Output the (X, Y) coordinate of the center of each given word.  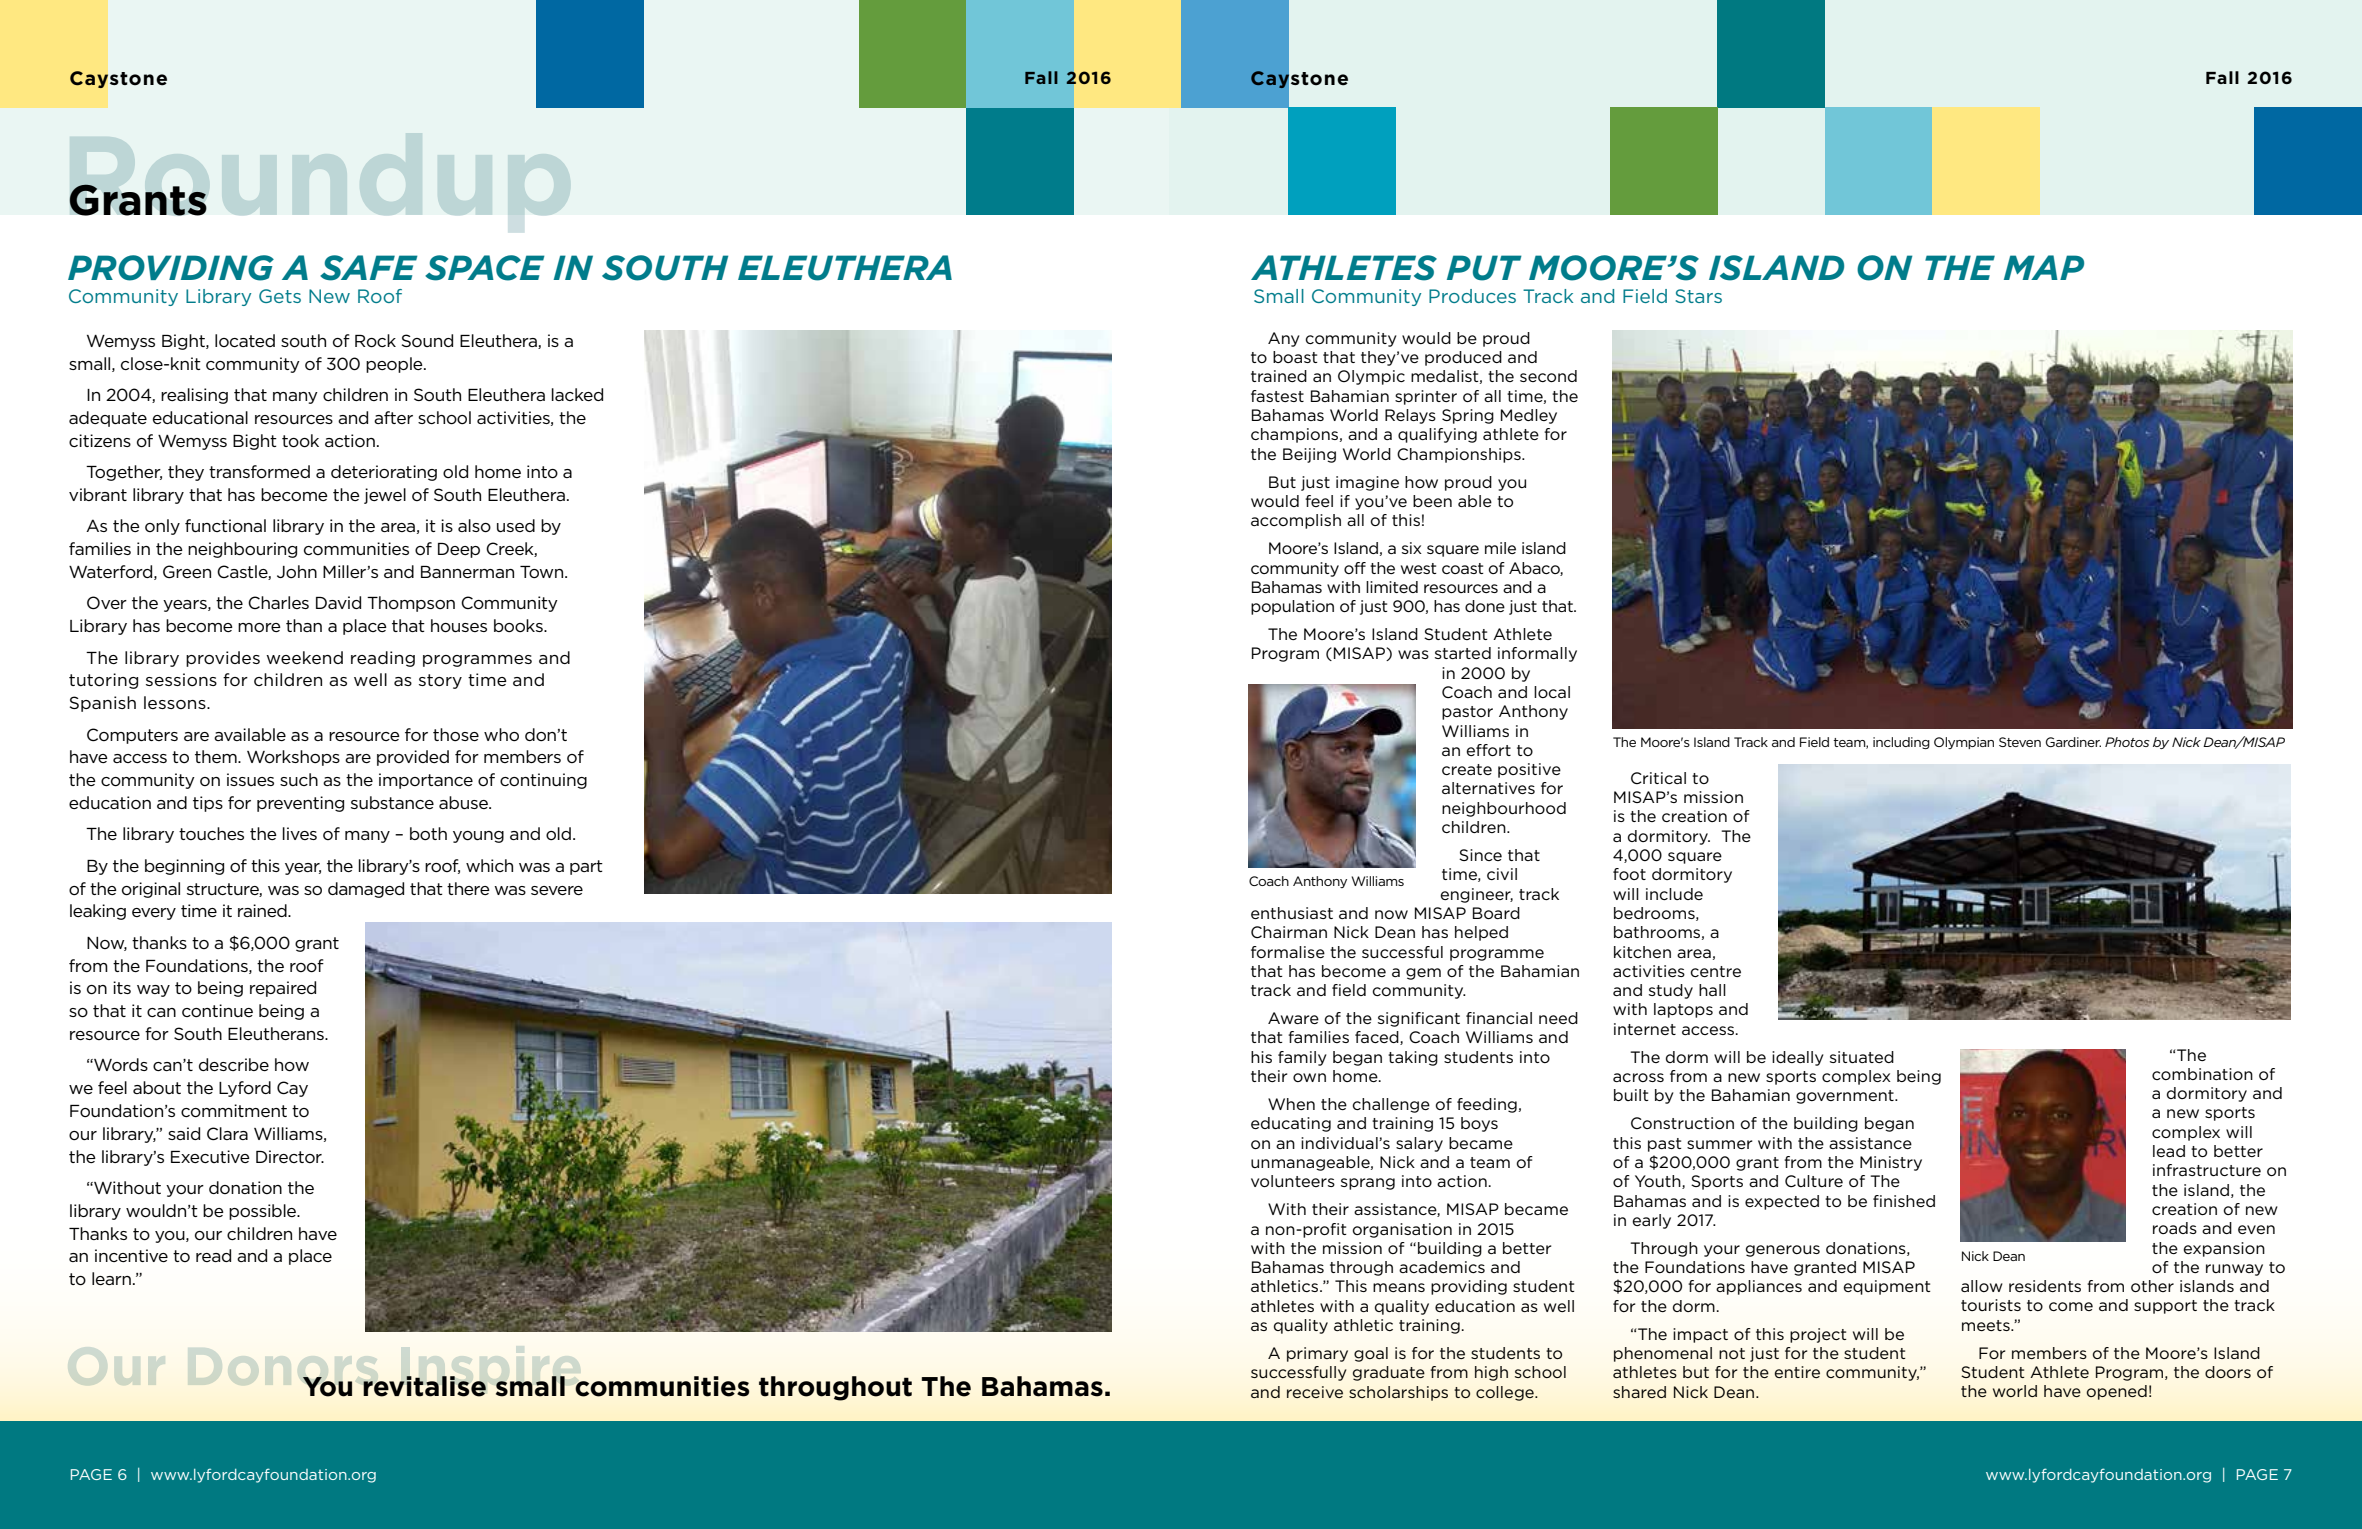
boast (1295, 357)
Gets (280, 296)
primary (1317, 1354)
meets (1987, 1325)
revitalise (424, 1386)
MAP (2044, 267)
